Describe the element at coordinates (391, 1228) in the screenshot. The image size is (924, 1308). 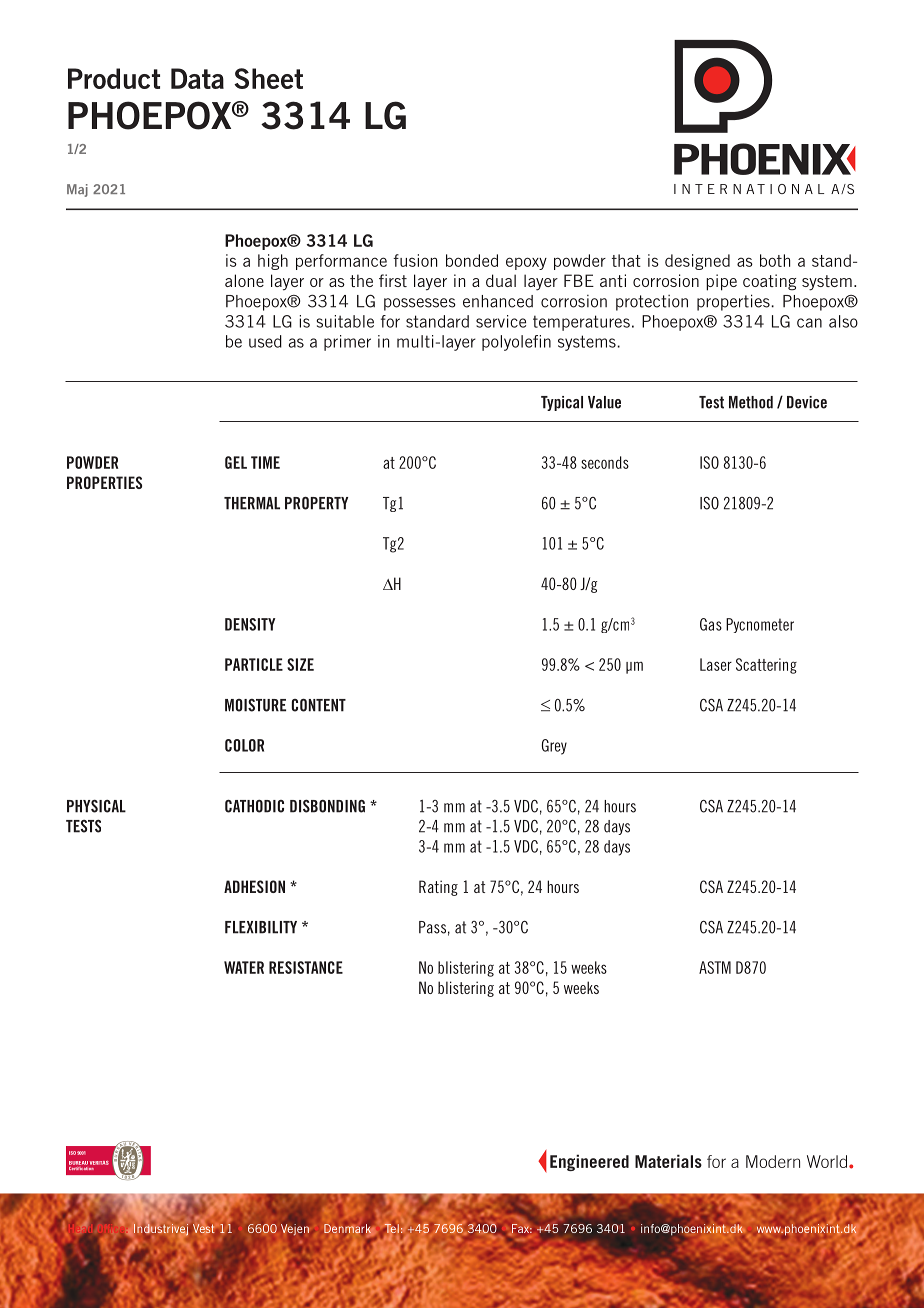
I see `Tel` at that location.
